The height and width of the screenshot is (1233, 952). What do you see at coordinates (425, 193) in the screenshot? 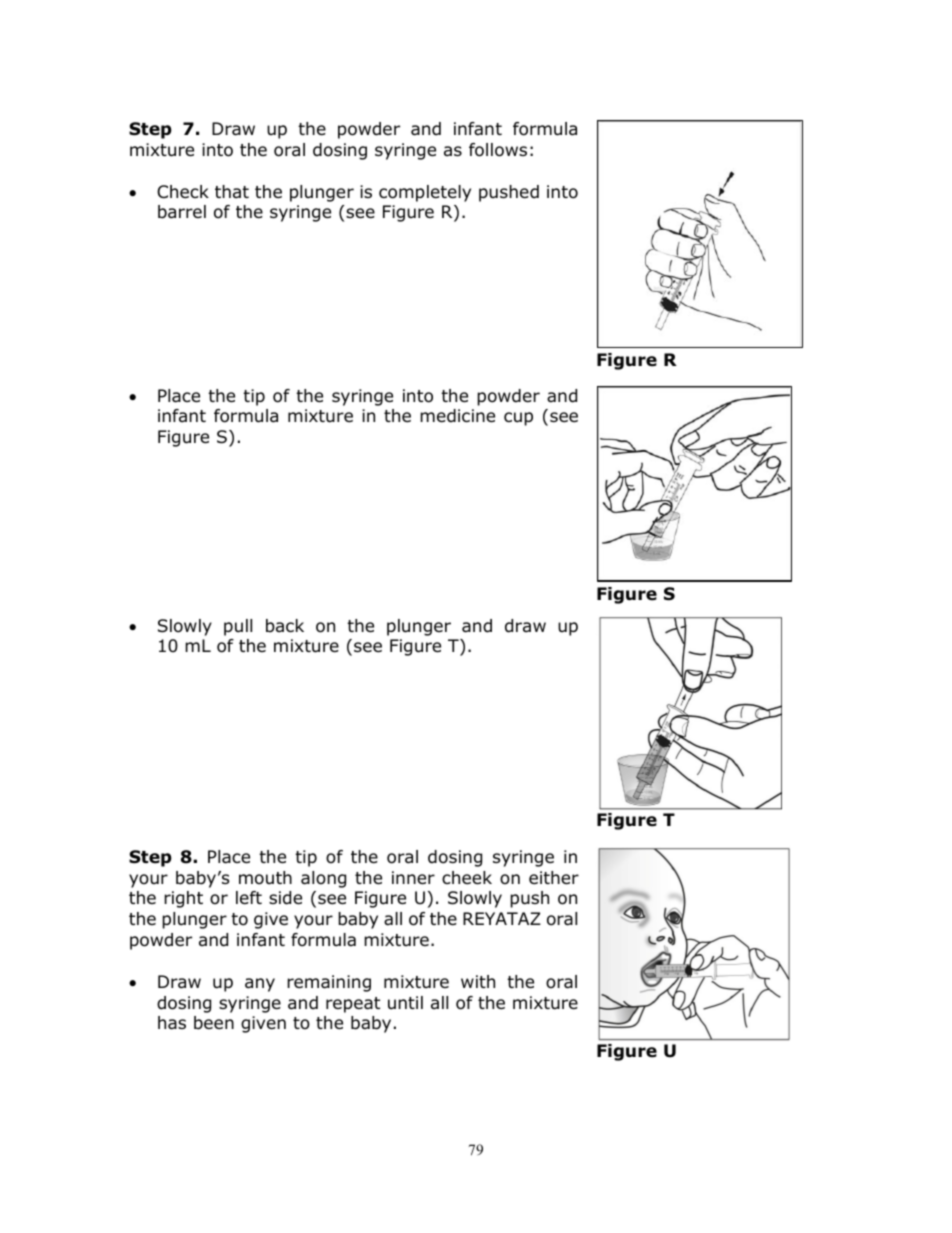
I see `completely` at bounding box center [425, 193].
